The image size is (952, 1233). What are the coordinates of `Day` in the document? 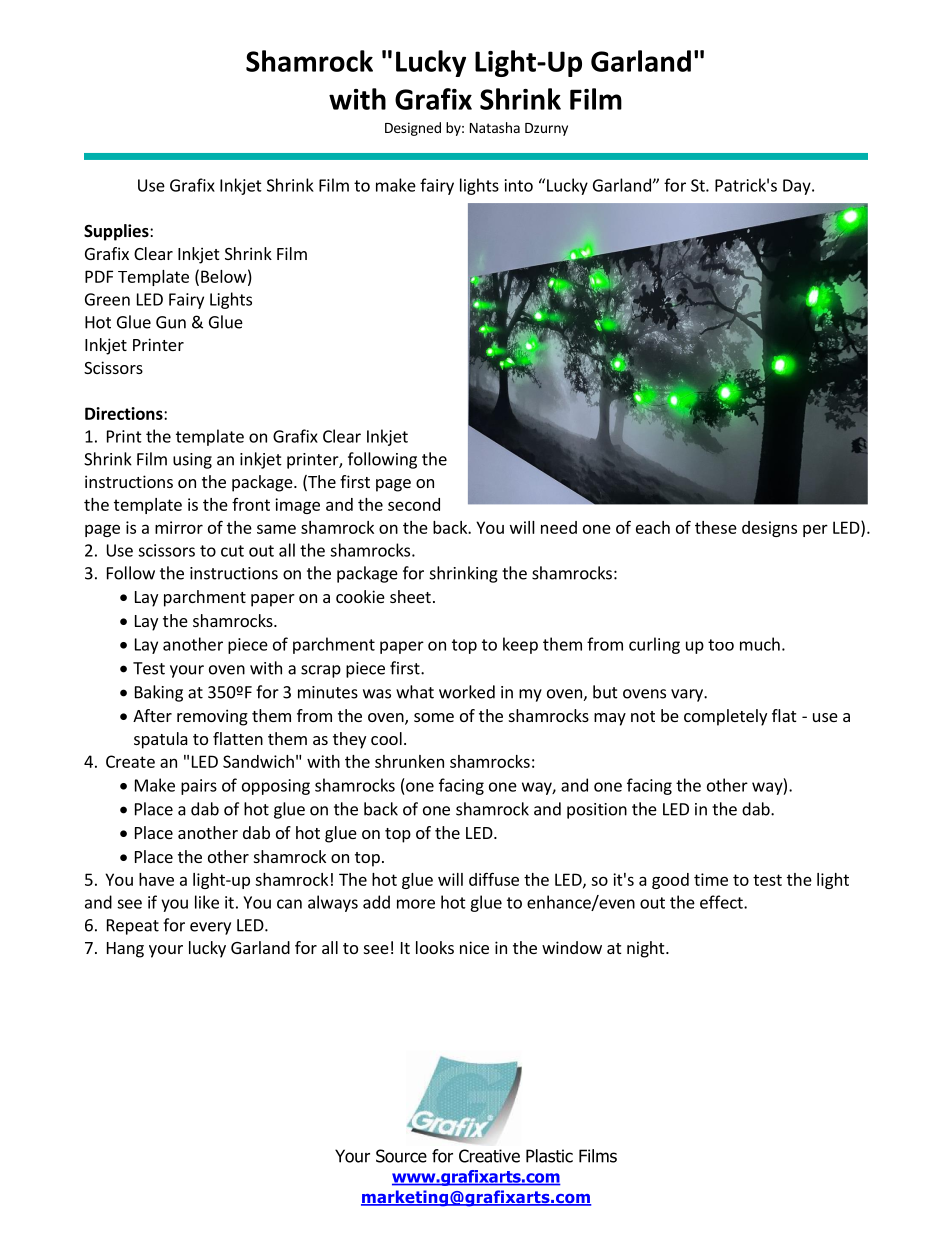 It's located at (798, 187).
